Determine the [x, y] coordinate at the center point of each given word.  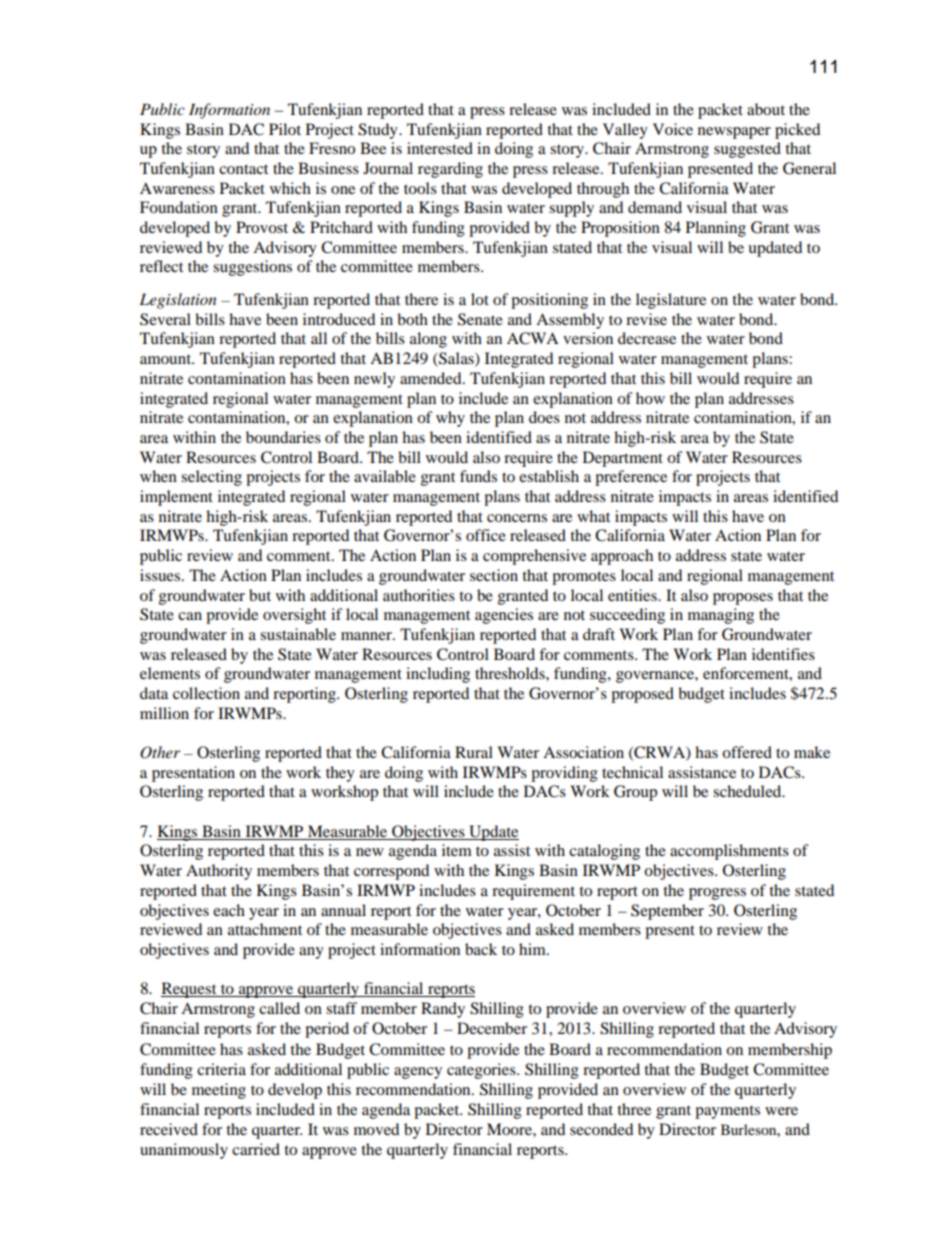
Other [160, 752]
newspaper [734, 133]
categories [482, 1071]
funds [478, 476]
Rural [474, 752]
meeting [219, 1091]
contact [243, 169]
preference [631, 478]
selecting [211, 478]
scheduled [748, 791]
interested [440, 148]
